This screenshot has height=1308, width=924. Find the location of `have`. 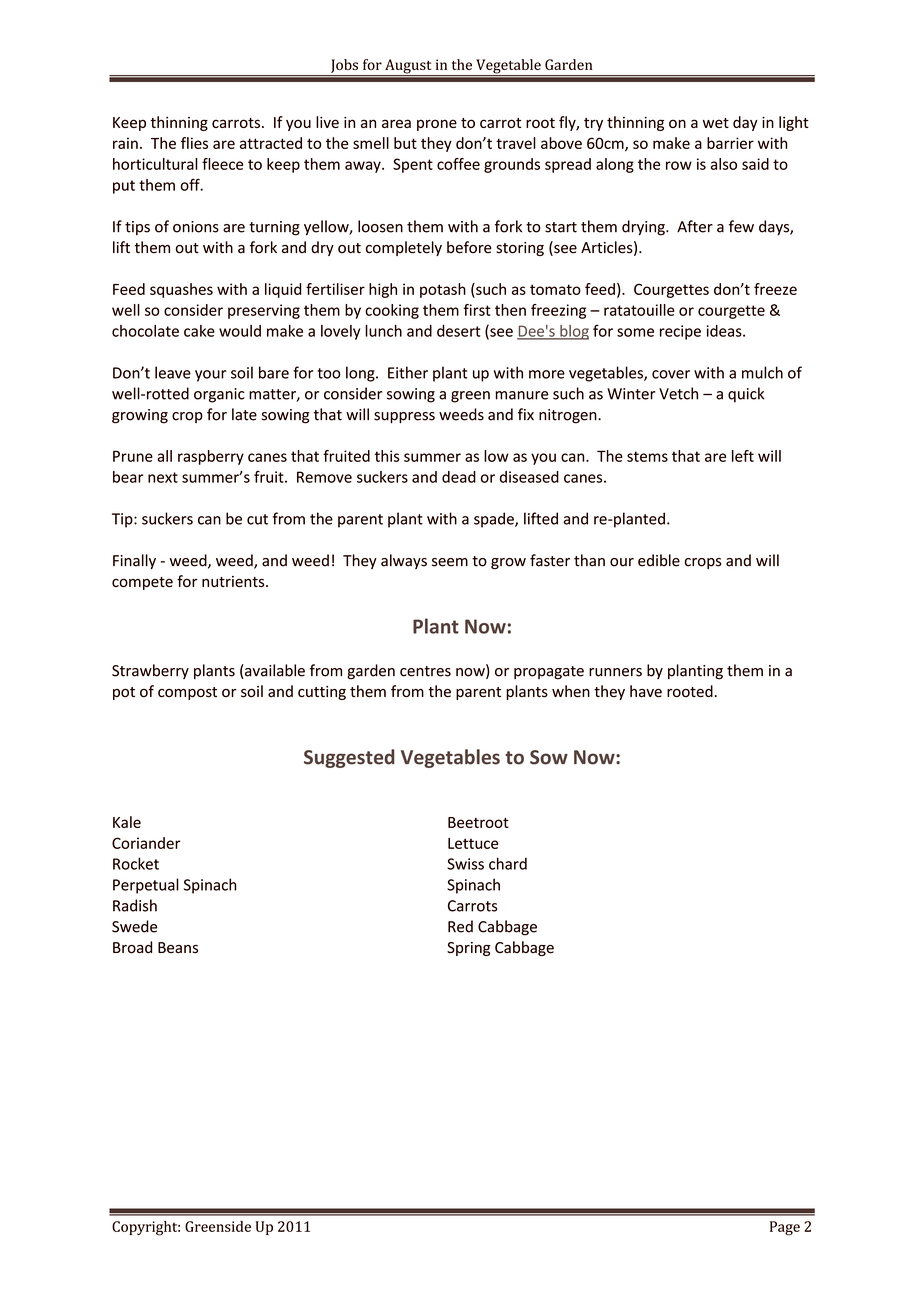

have is located at coordinates (646, 691).
